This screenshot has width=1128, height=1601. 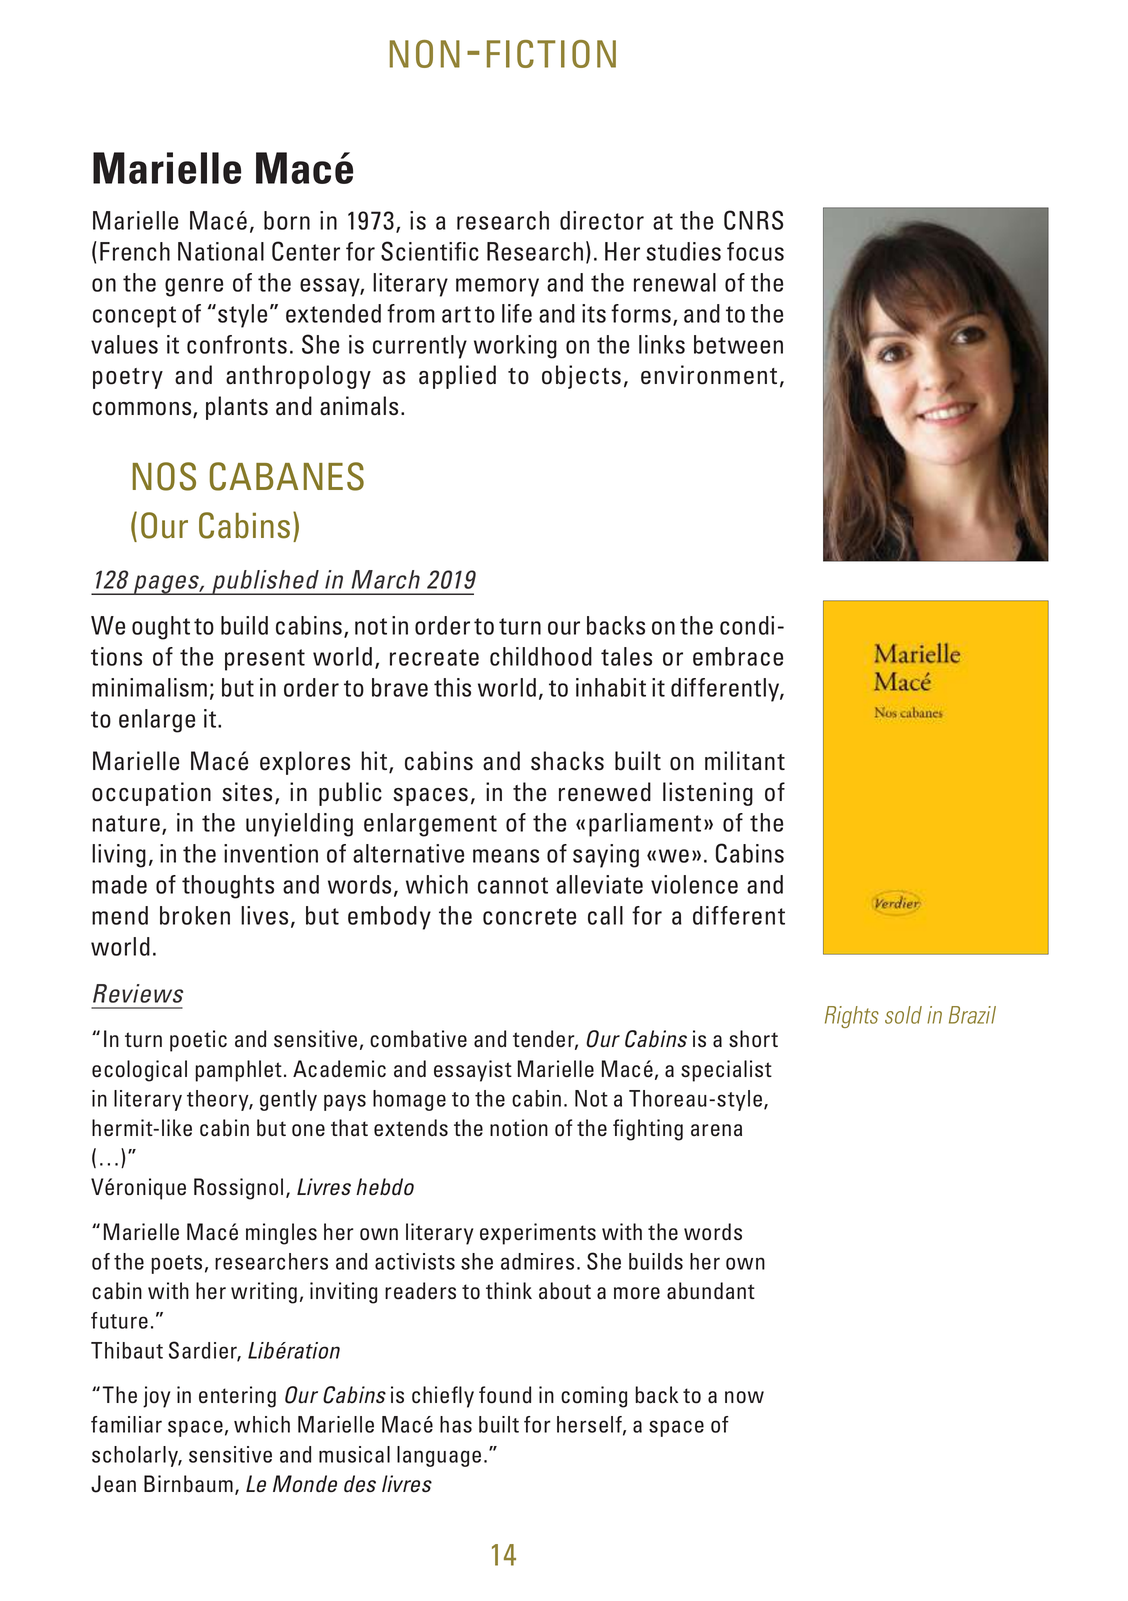 What do you see at coordinates (683, 251) in the screenshot?
I see `studies` at bounding box center [683, 251].
